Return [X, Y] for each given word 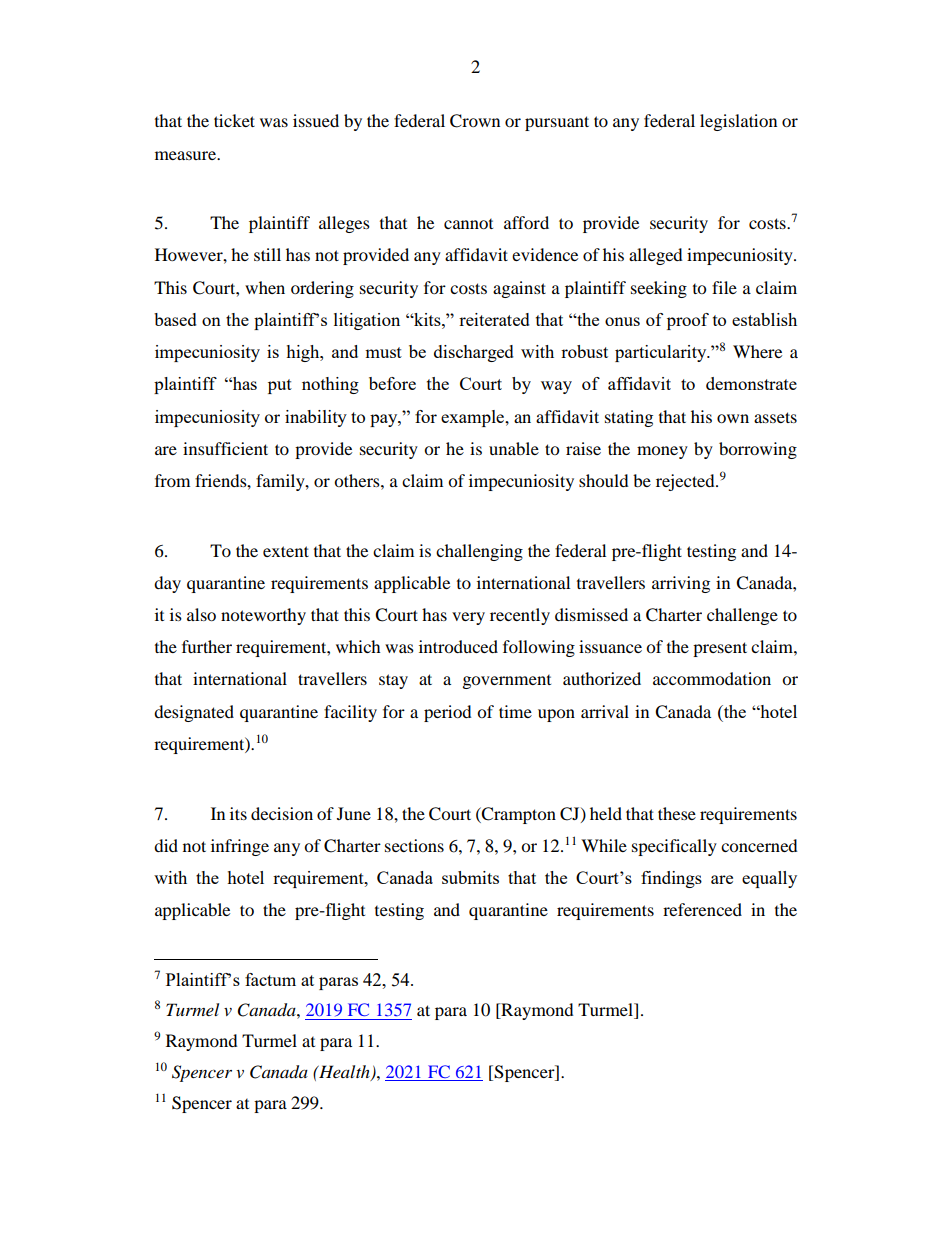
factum [270, 979]
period [448, 713]
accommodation [712, 678]
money [662, 452]
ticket [234, 120]
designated [194, 713]
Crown [475, 121]
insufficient [225, 448]
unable [514, 448]
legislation [738, 122]
